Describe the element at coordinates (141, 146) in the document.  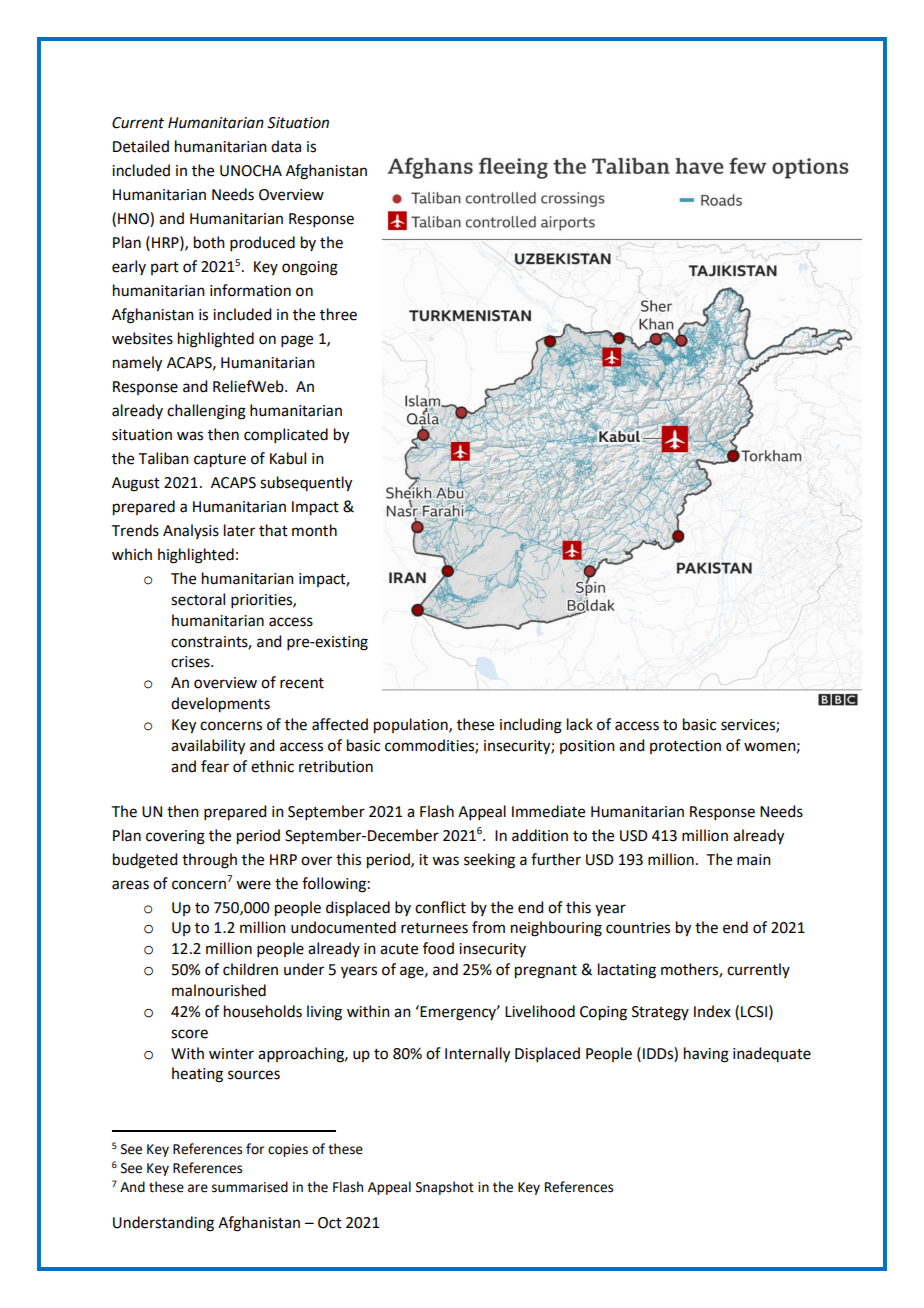
I see `Detailed` at that location.
